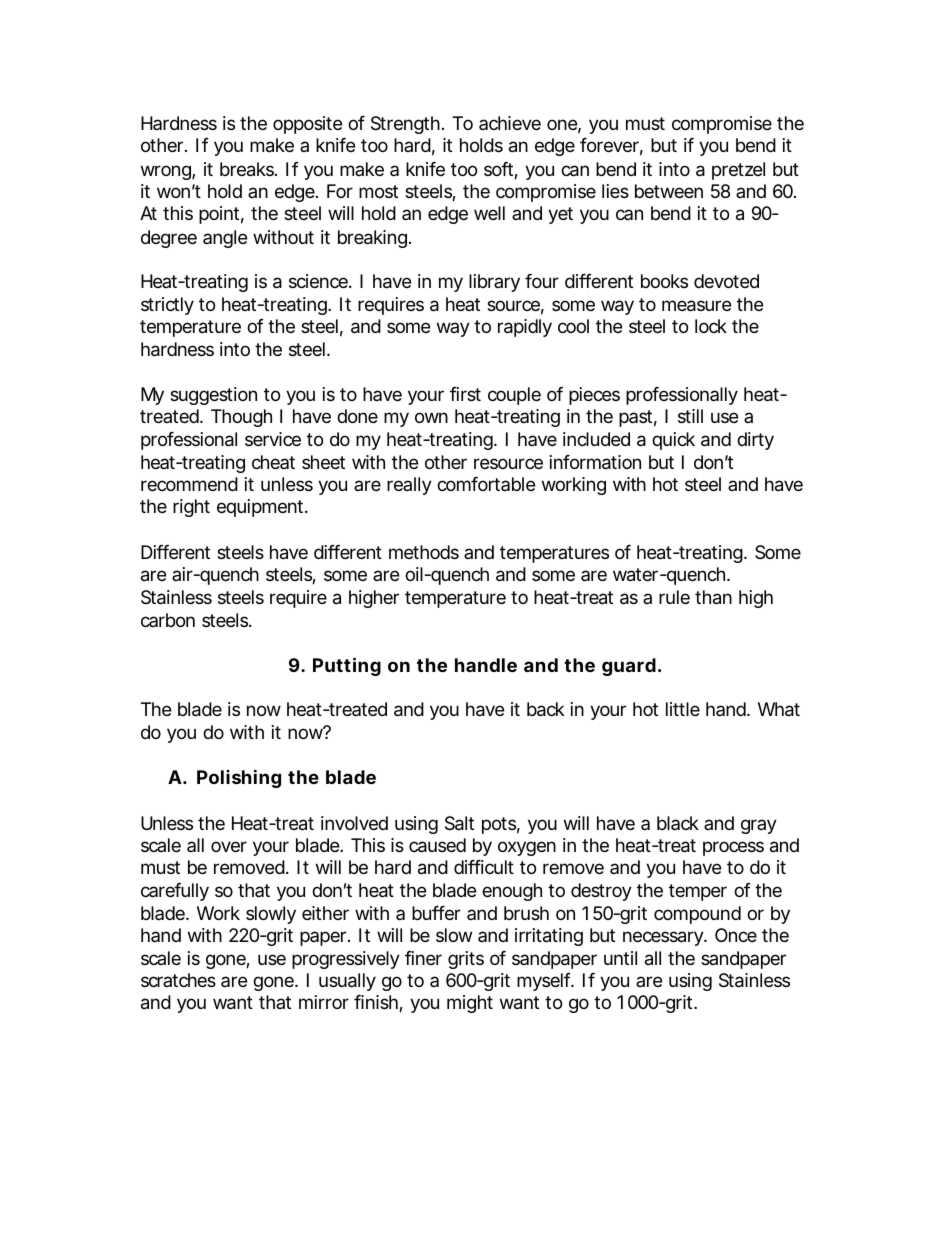  Describe the element at coordinates (669, 191) in the screenshot. I see `between` at that location.
